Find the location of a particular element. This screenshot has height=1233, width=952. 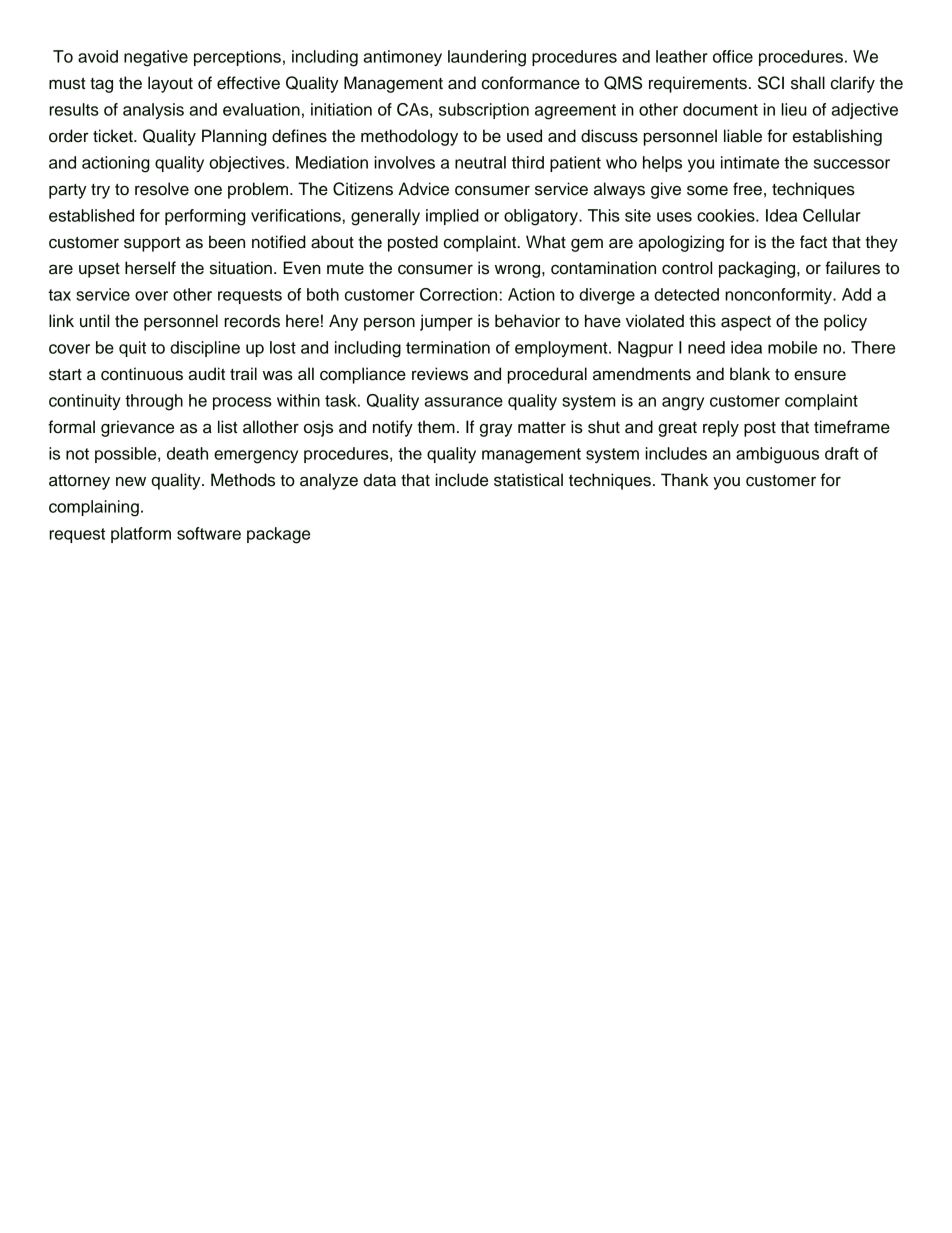

platform is located at coordinates (141, 535).
